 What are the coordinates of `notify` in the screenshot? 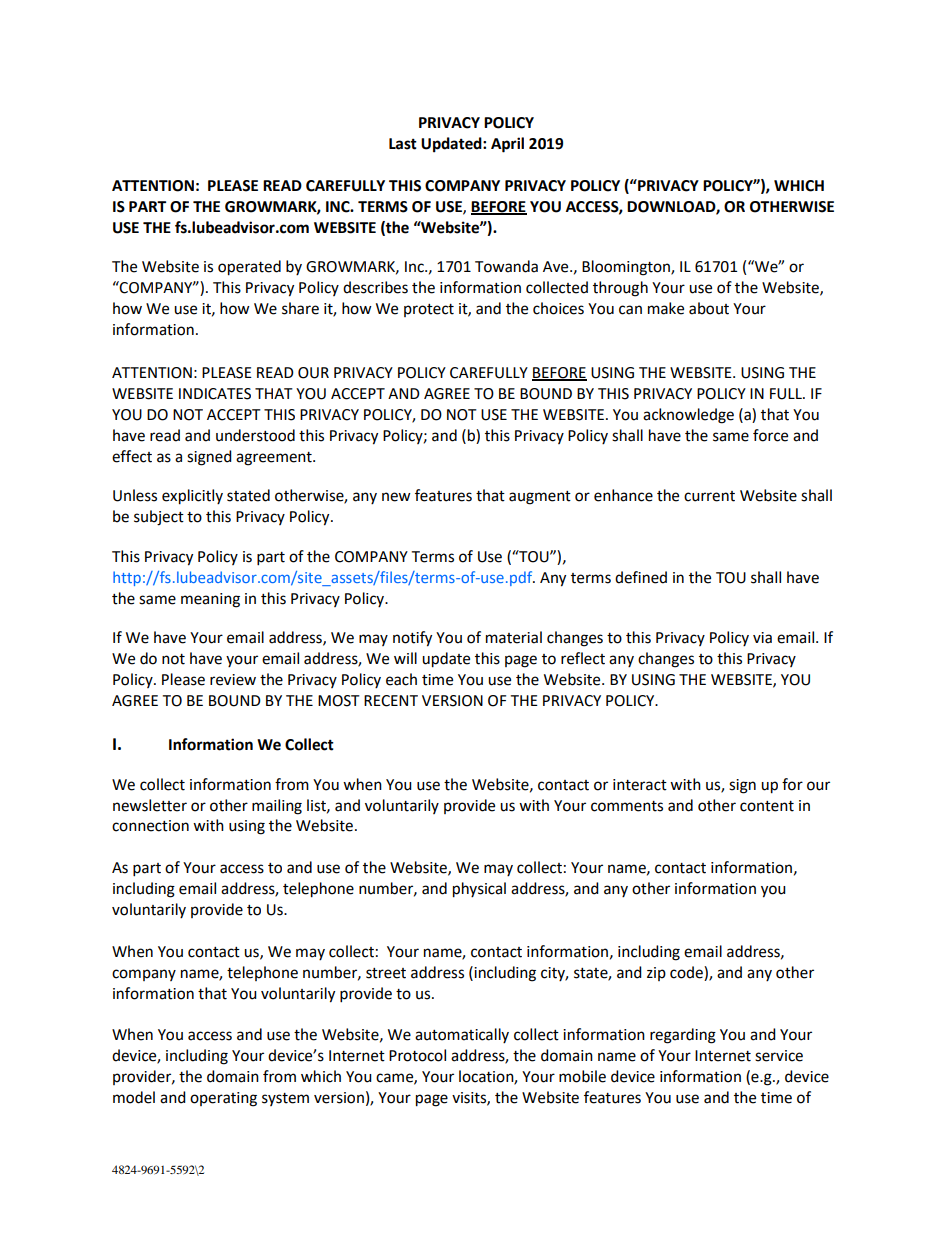 It's located at (412, 639).
